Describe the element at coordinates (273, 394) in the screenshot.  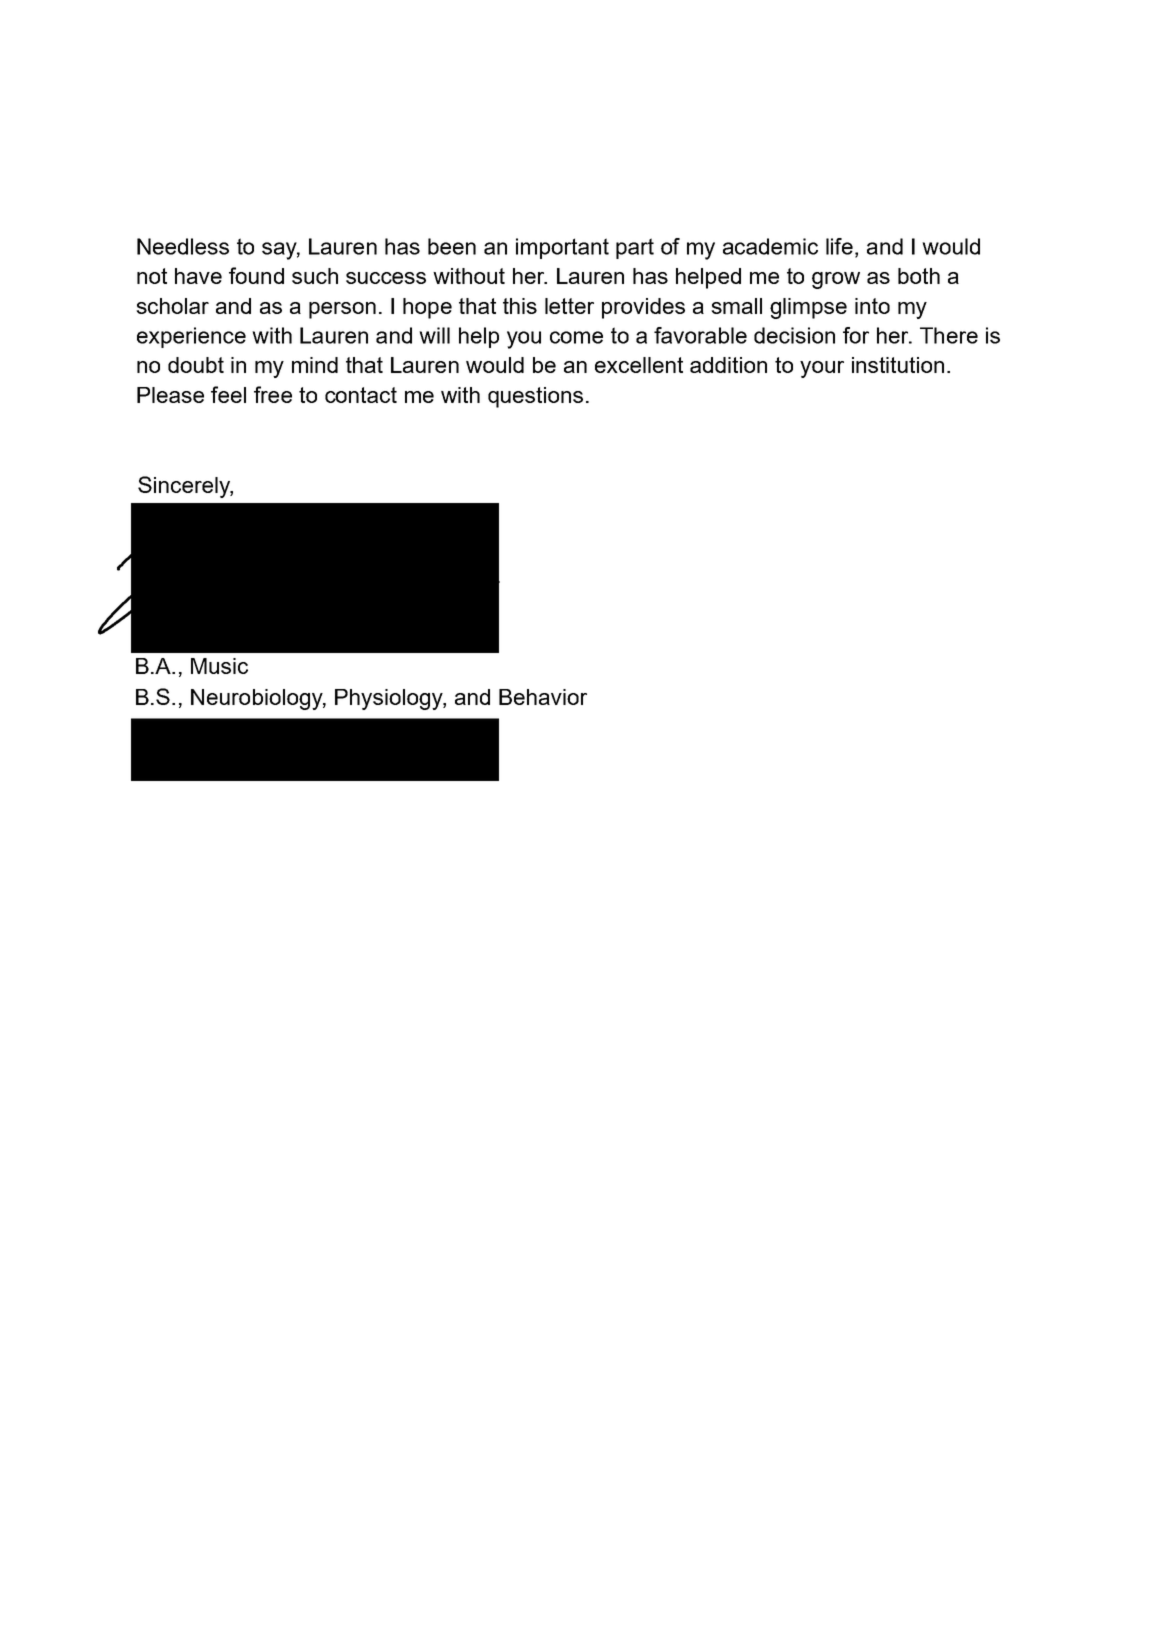
I see `free` at that location.
